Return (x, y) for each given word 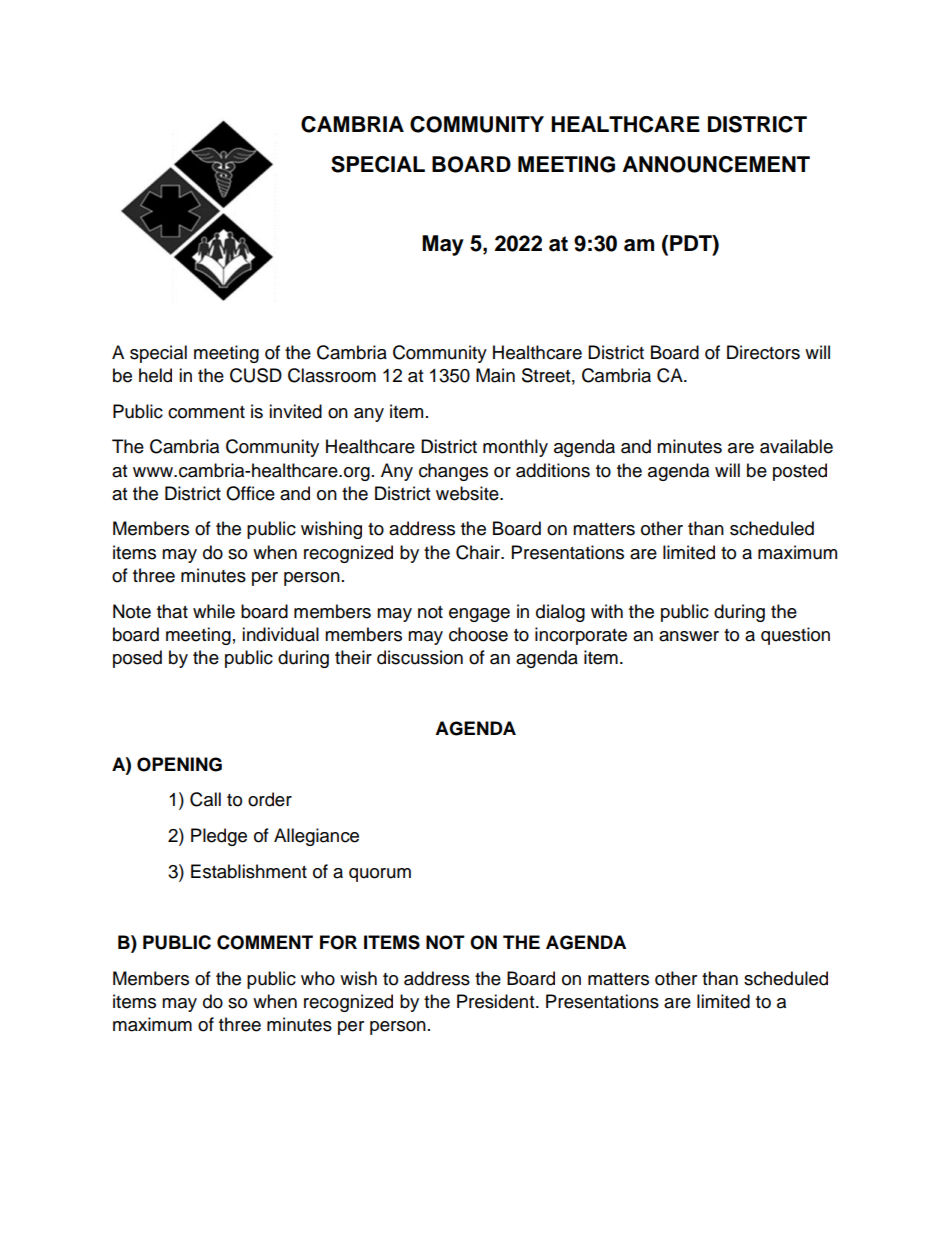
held (155, 375)
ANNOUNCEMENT (716, 164)
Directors (763, 352)
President (497, 1001)
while (214, 611)
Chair (479, 552)
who (318, 978)
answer (689, 636)
